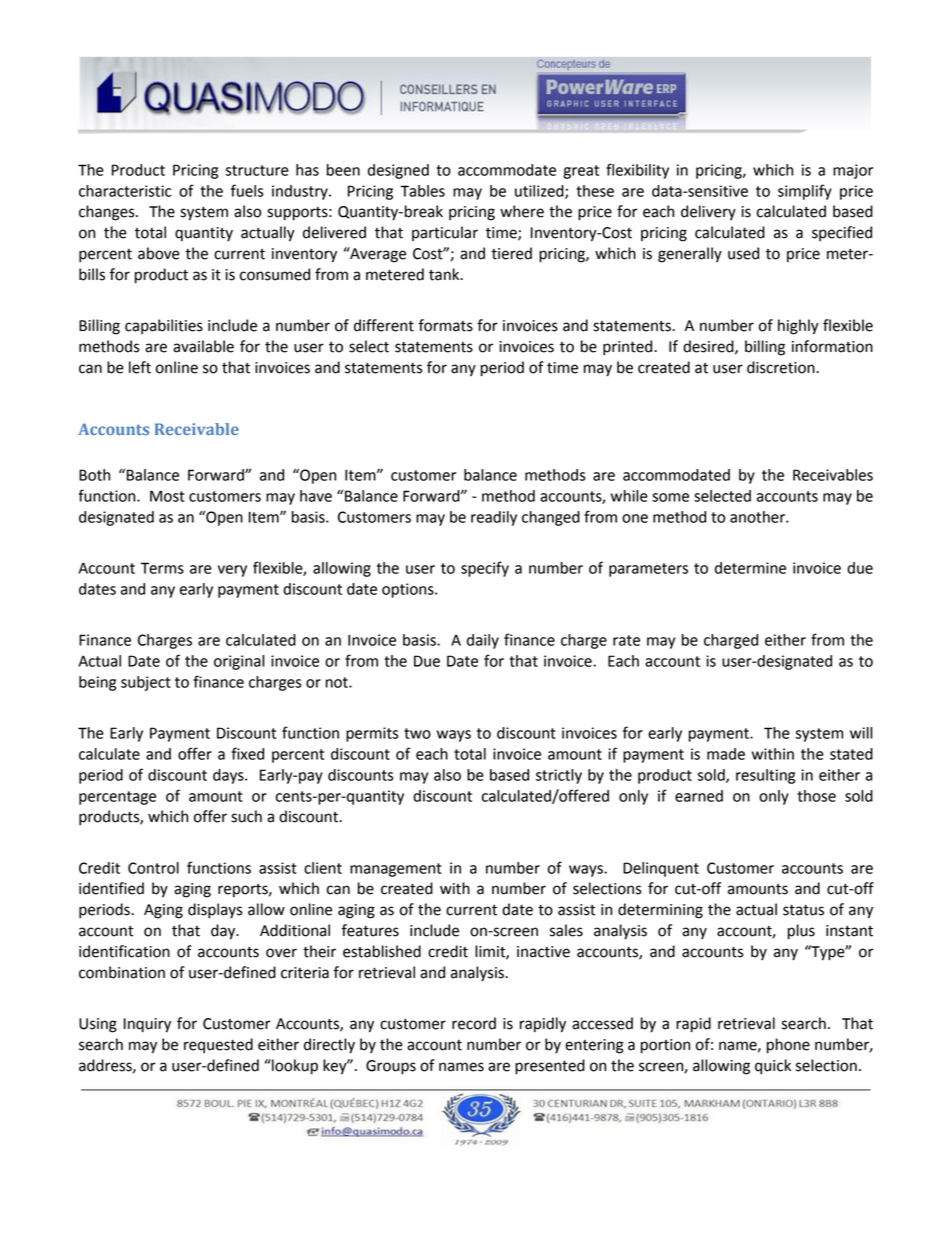 This document has width=952, height=1233. I want to click on where, so click(522, 211).
